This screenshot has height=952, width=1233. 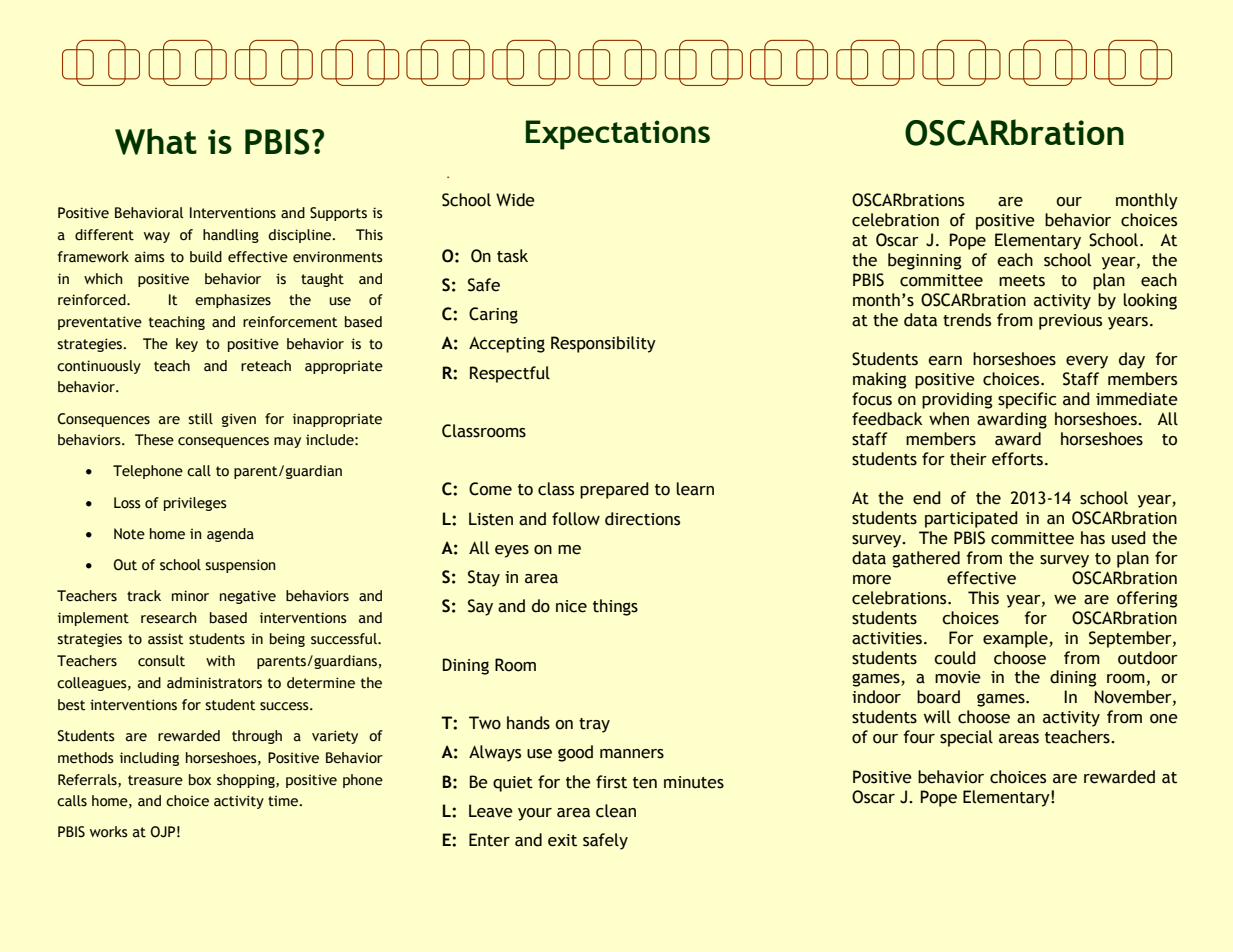 I want to click on Responsibility, so click(x=603, y=344).
